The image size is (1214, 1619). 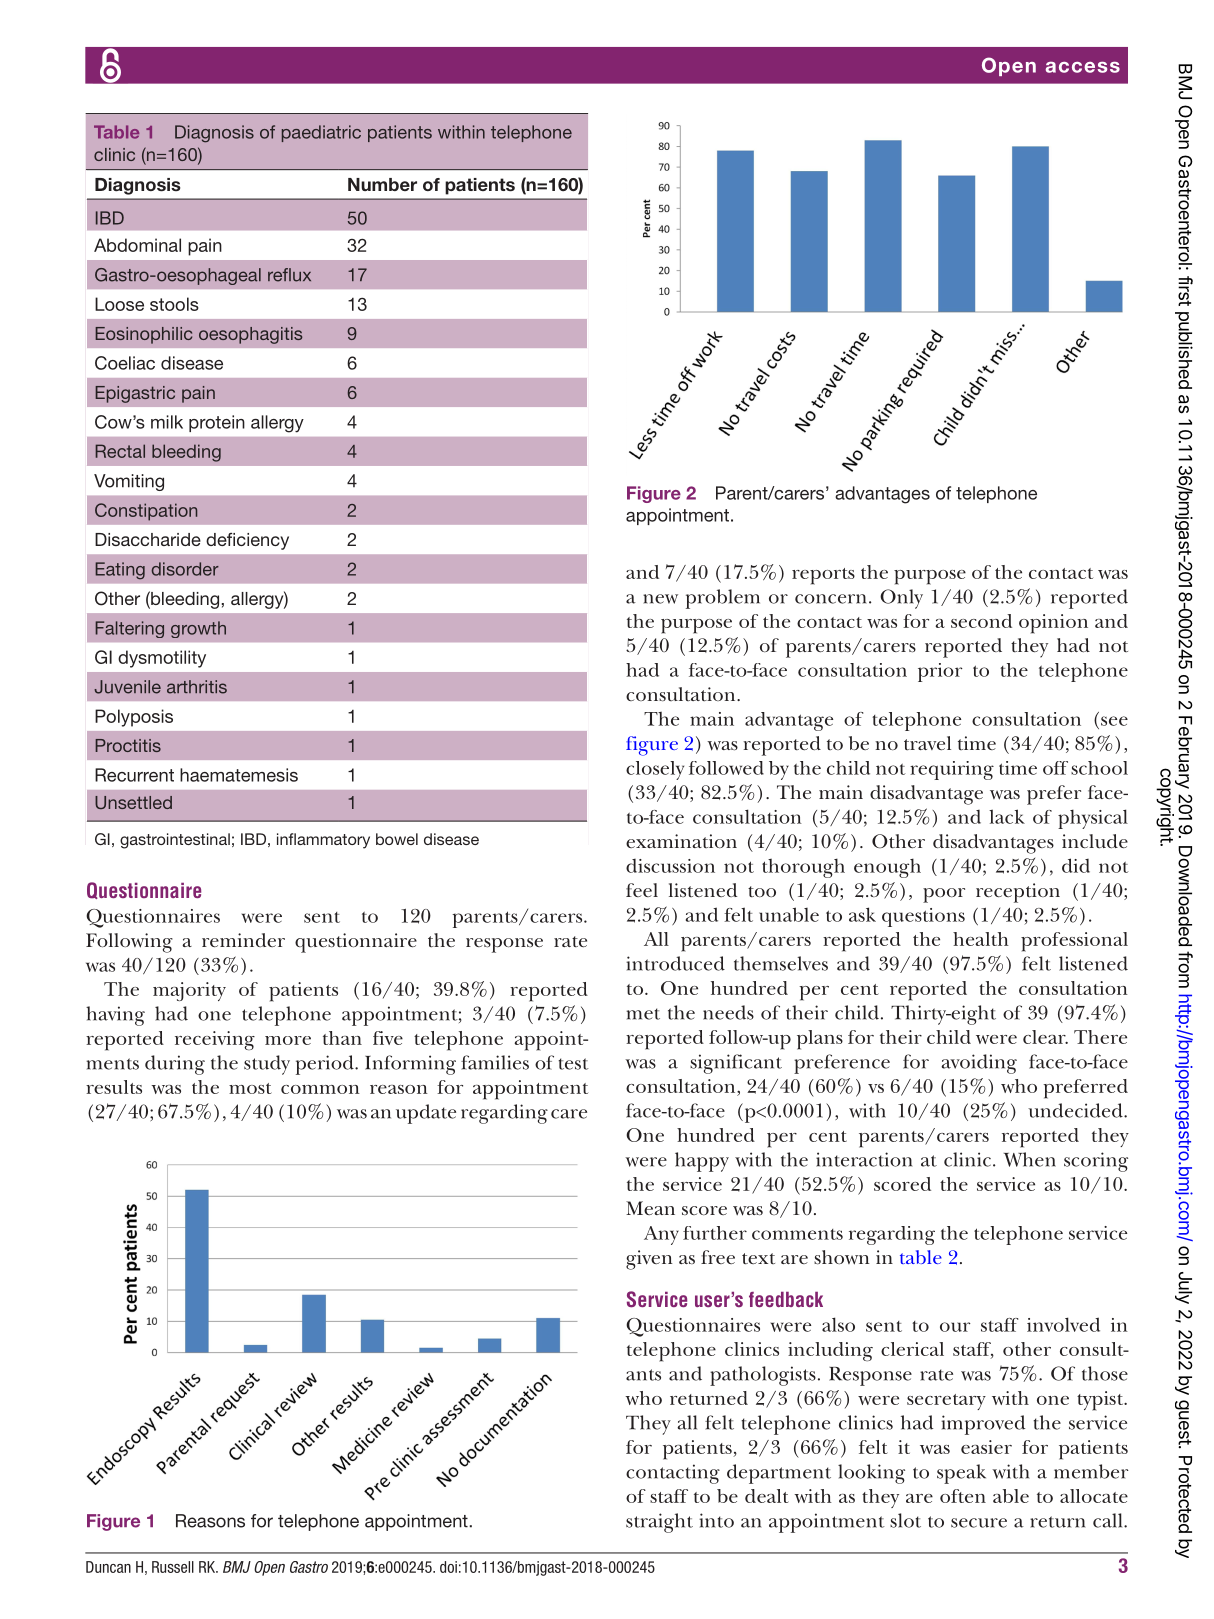 What do you see at coordinates (382, 184) in the page?
I see `Number` at bounding box center [382, 184].
